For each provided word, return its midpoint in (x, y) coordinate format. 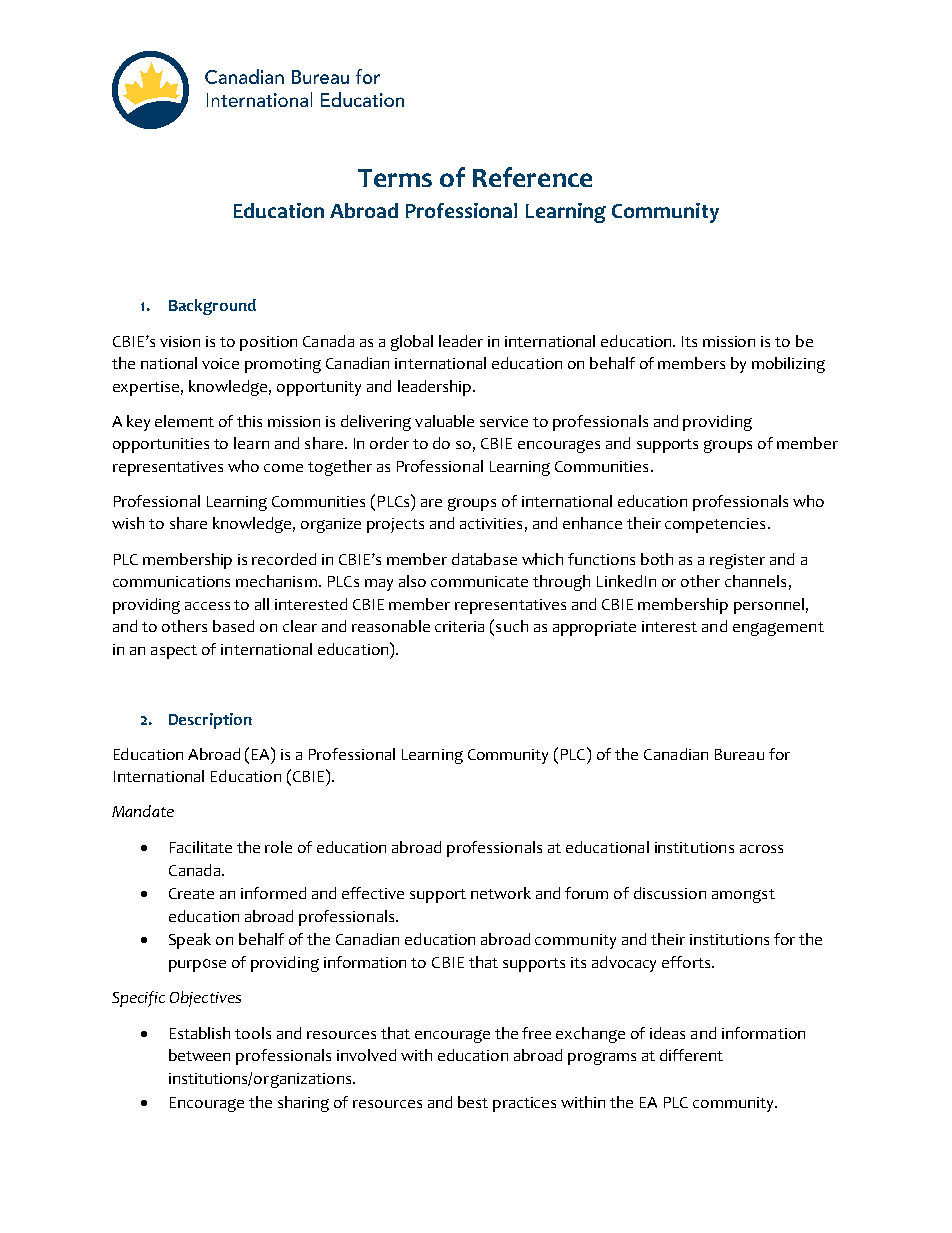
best (473, 1102)
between (199, 1055)
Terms (395, 178)
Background (212, 307)
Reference (532, 177)
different (691, 1055)
